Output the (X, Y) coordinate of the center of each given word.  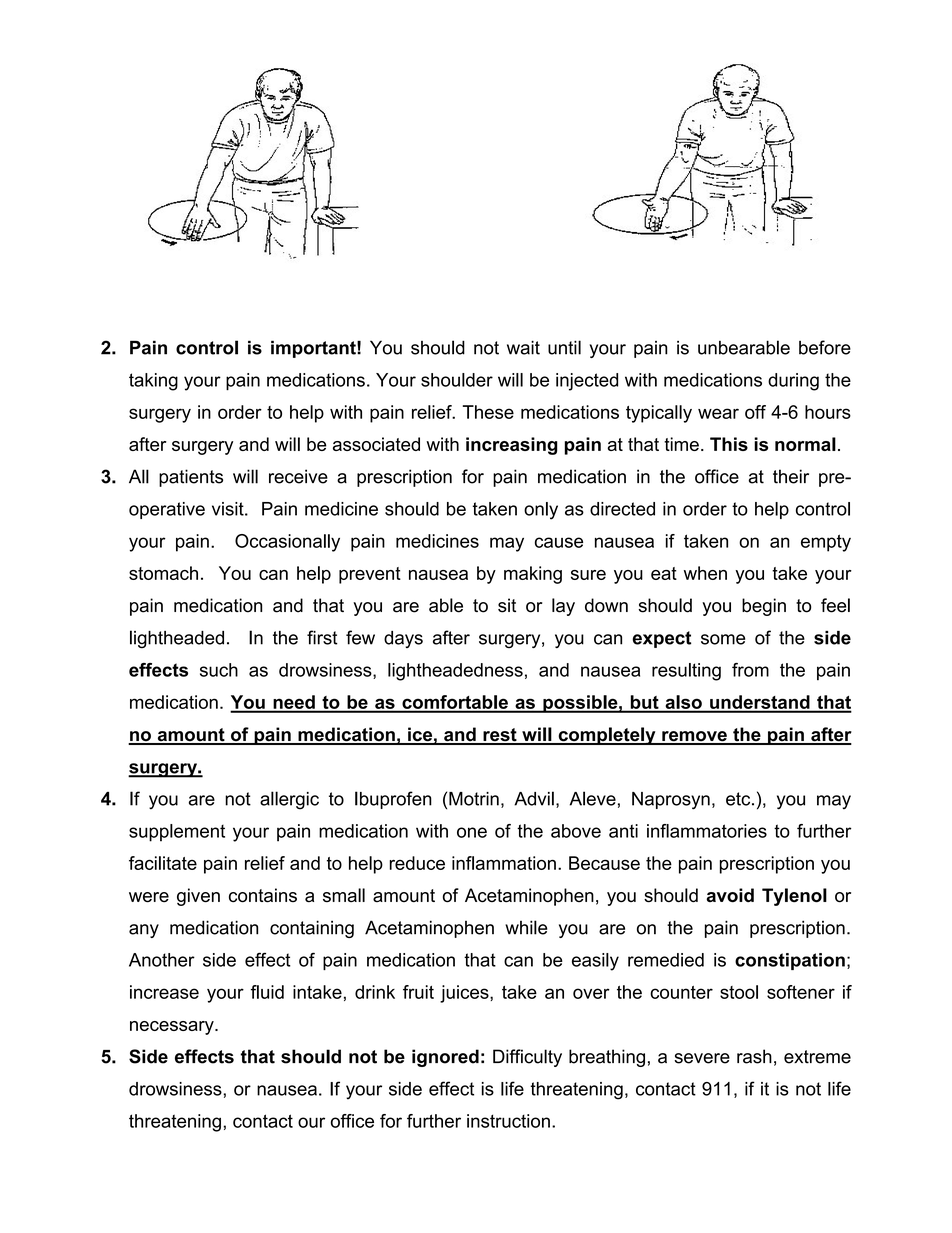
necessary (173, 1028)
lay (563, 607)
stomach (163, 573)
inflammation (504, 863)
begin (764, 607)
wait (523, 347)
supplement (177, 833)
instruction (508, 1121)
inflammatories (707, 831)
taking (153, 382)
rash (754, 1056)
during (793, 382)
